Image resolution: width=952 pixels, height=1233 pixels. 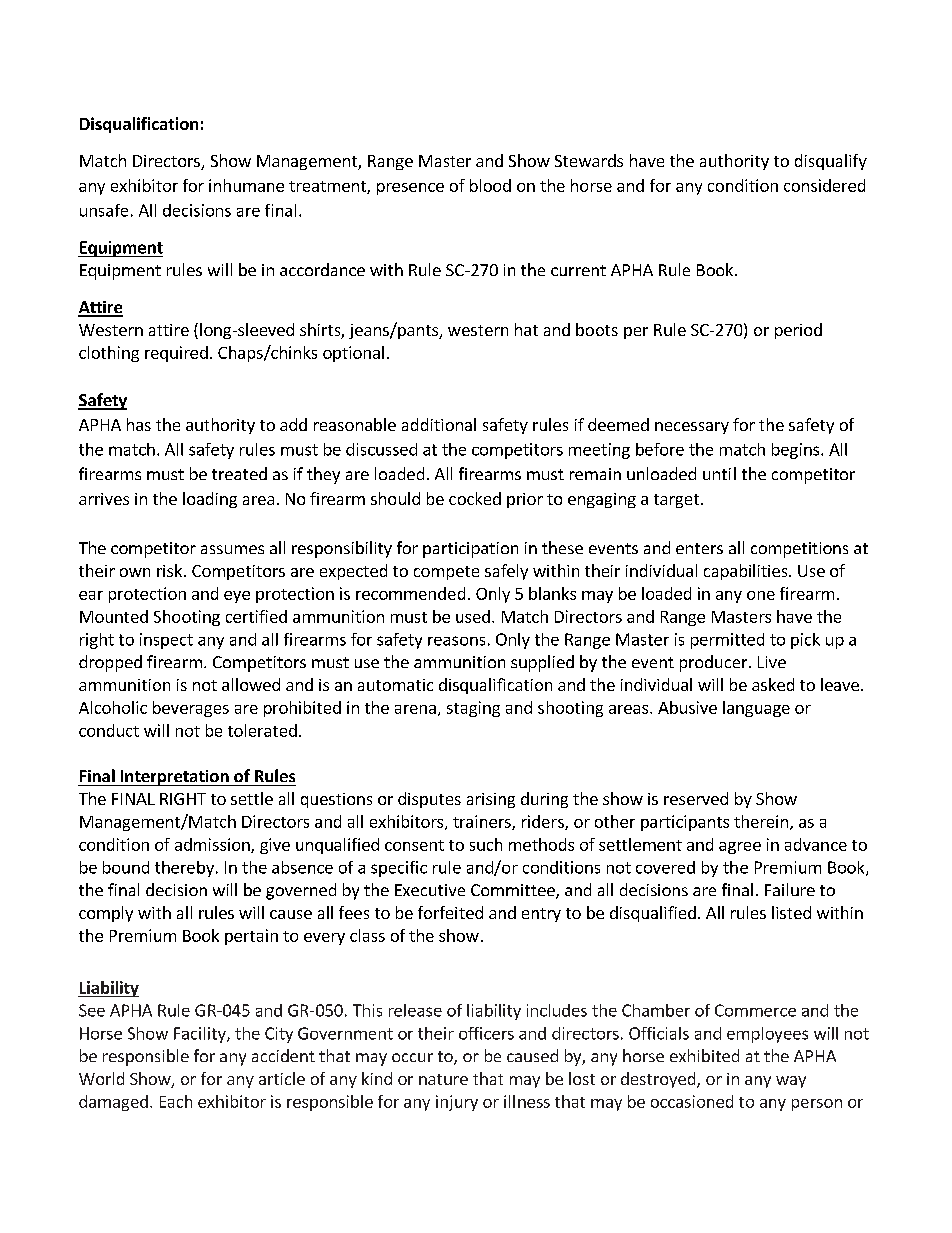 What do you see at coordinates (166, 641) in the screenshot?
I see `inspect` at bounding box center [166, 641].
